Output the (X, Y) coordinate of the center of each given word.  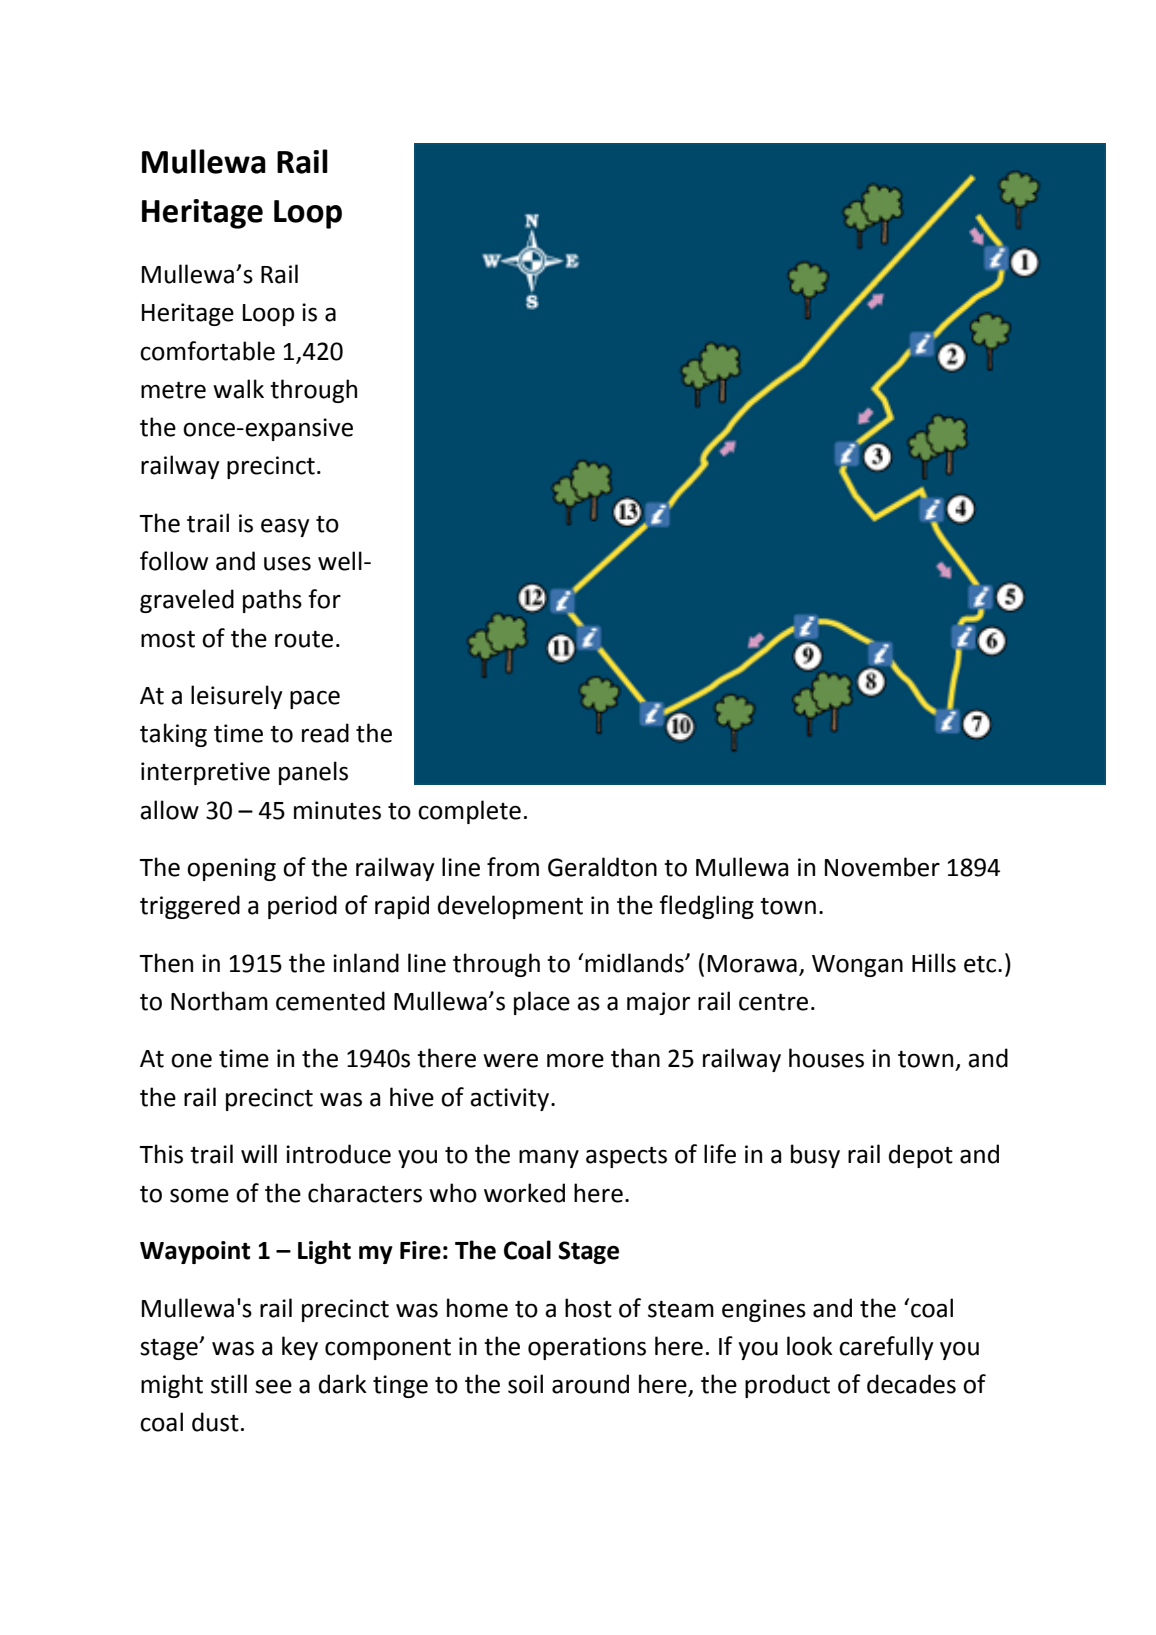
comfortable (207, 351)
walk (238, 389)
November (882, 867)
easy (285, 527)
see (273, 1386)
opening (231, 869)
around (590, 1384)
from (513, 867)
